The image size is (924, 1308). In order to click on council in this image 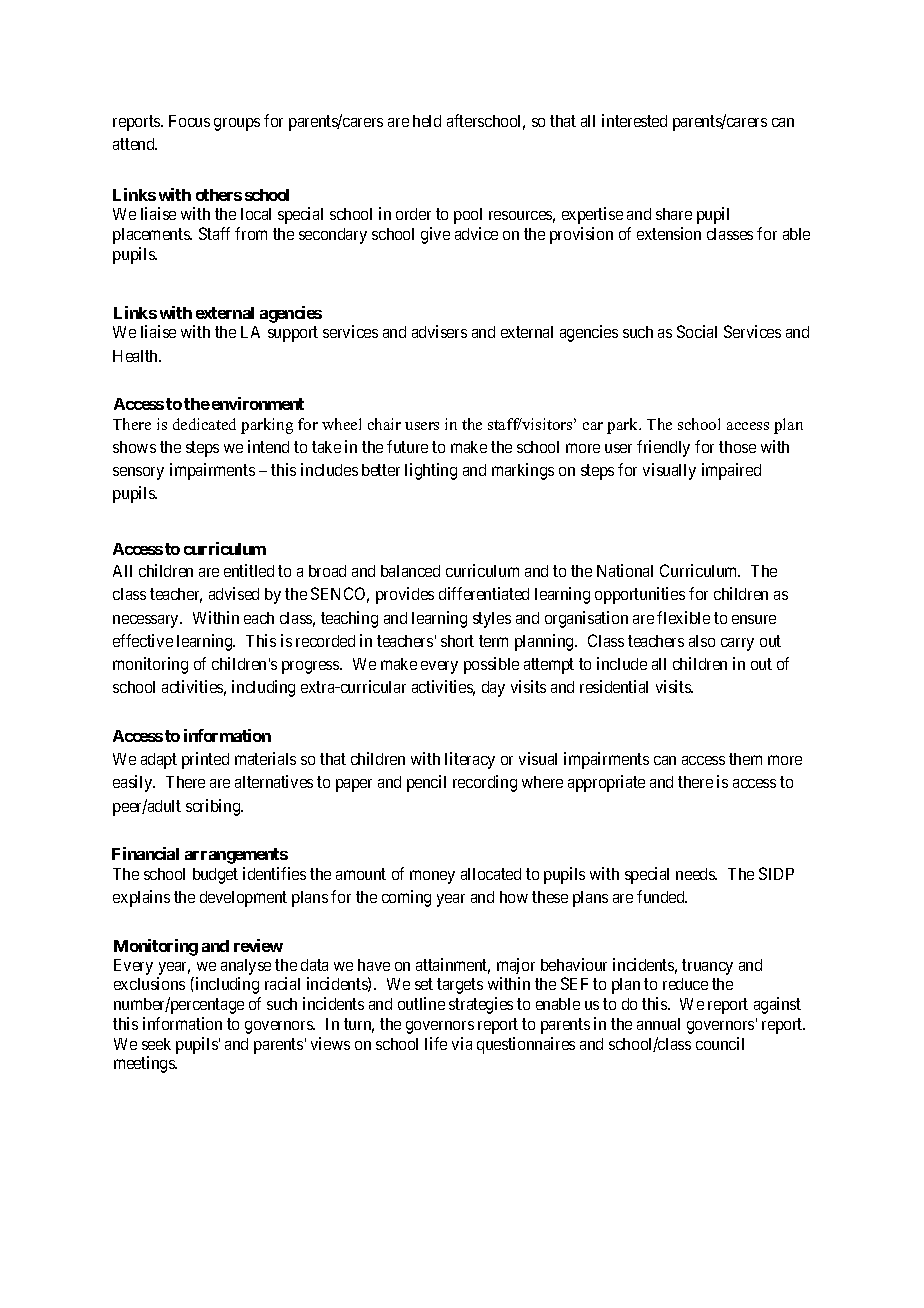, I will do `click(720, 1043)`.
